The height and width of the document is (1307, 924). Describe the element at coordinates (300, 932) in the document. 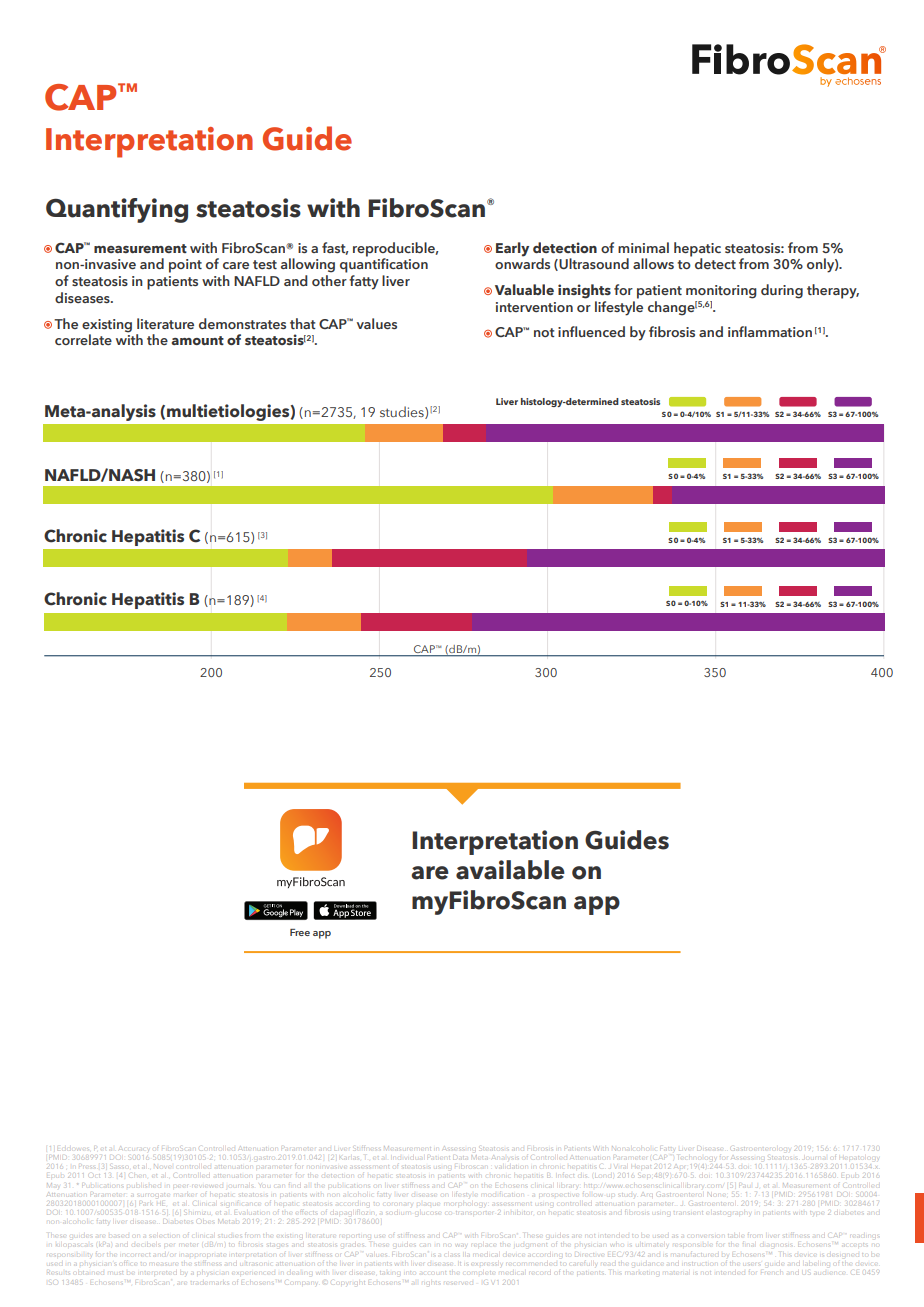

I see `Free` at that location.
